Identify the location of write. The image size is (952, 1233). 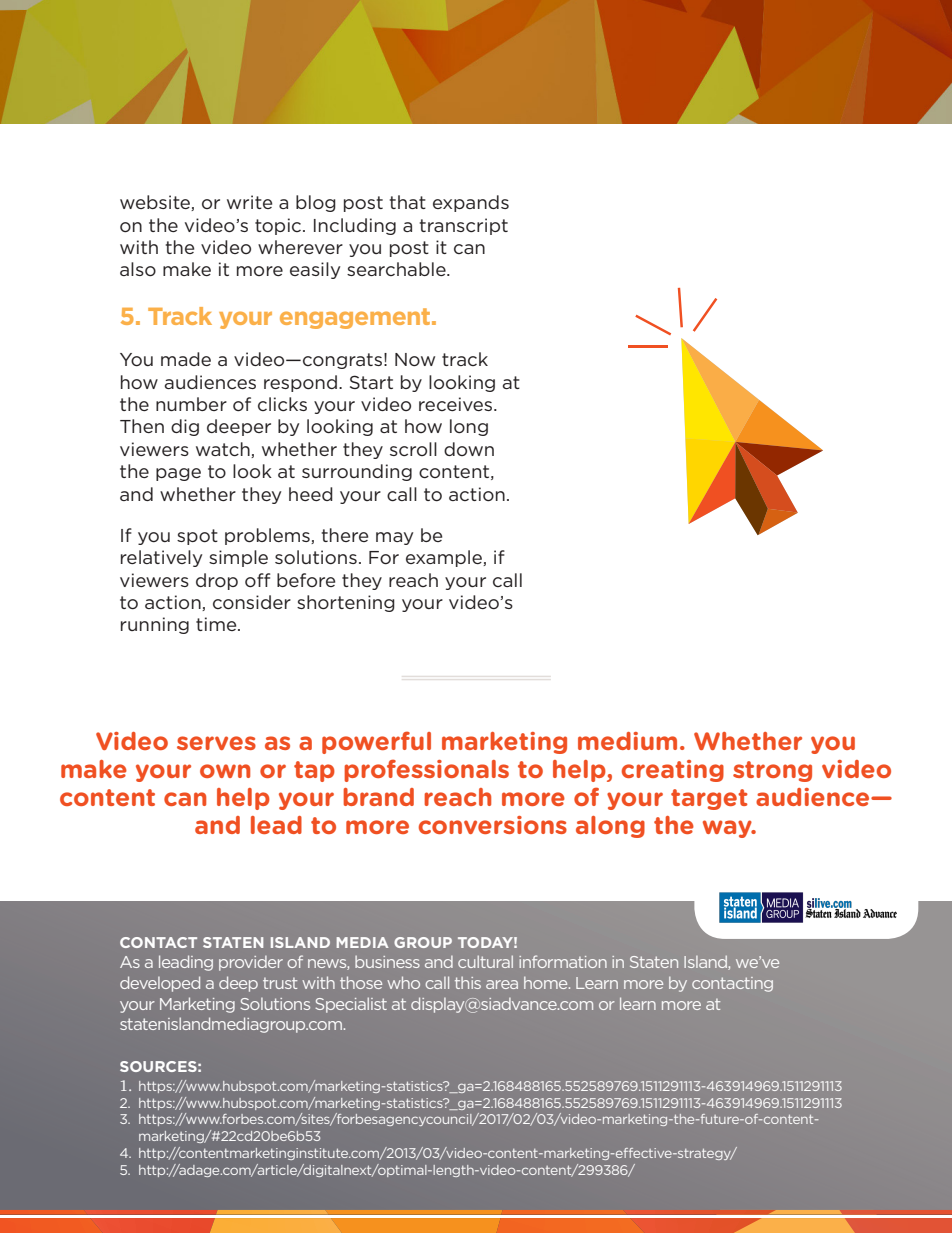
(249, 202).
